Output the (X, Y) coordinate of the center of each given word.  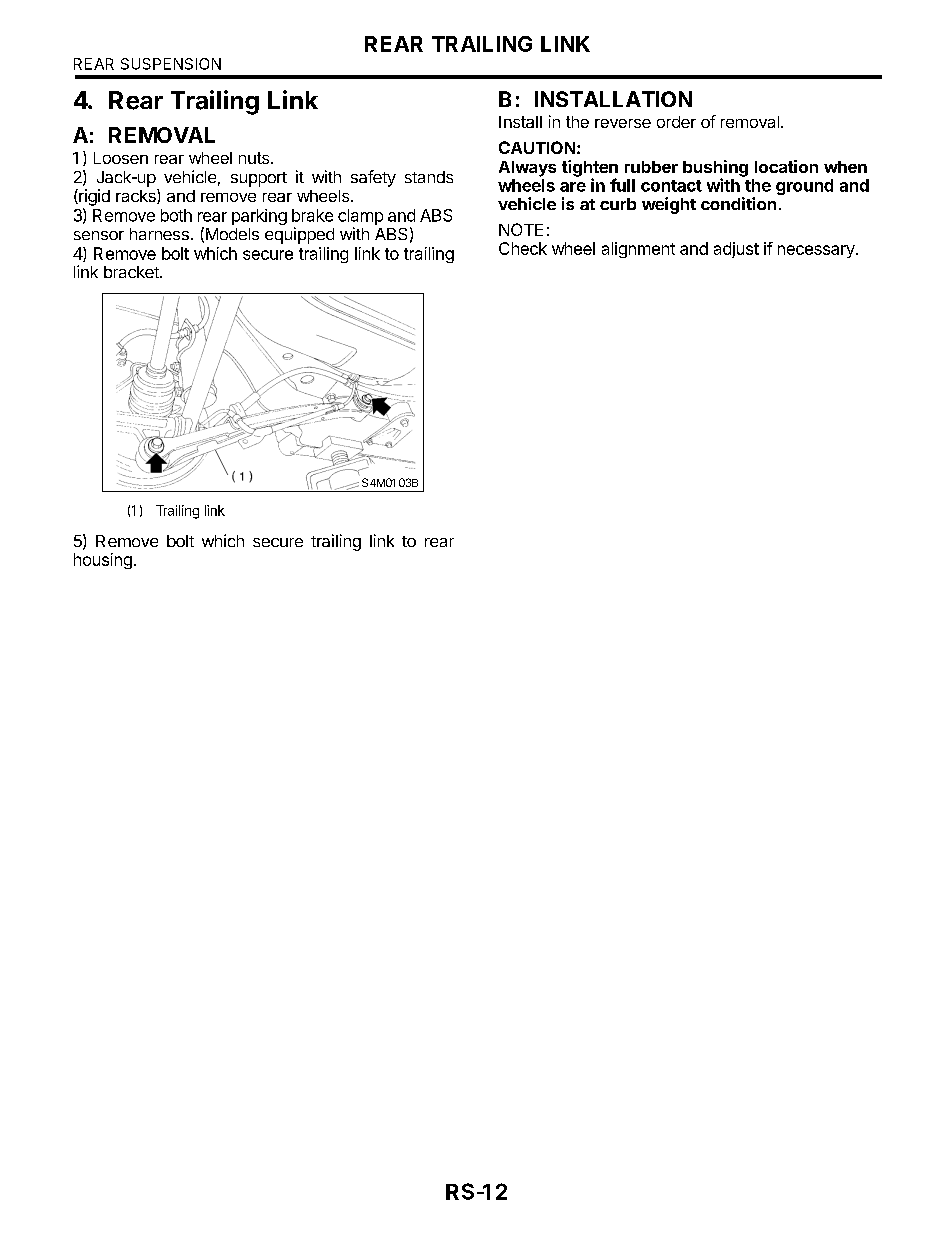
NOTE (521, 229)
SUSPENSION (171, 64)
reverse (623, 123)
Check (523, 248)
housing (103, 561)
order (676, 122)
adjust (736, 250)
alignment (638, 250)
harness (159, 234)
